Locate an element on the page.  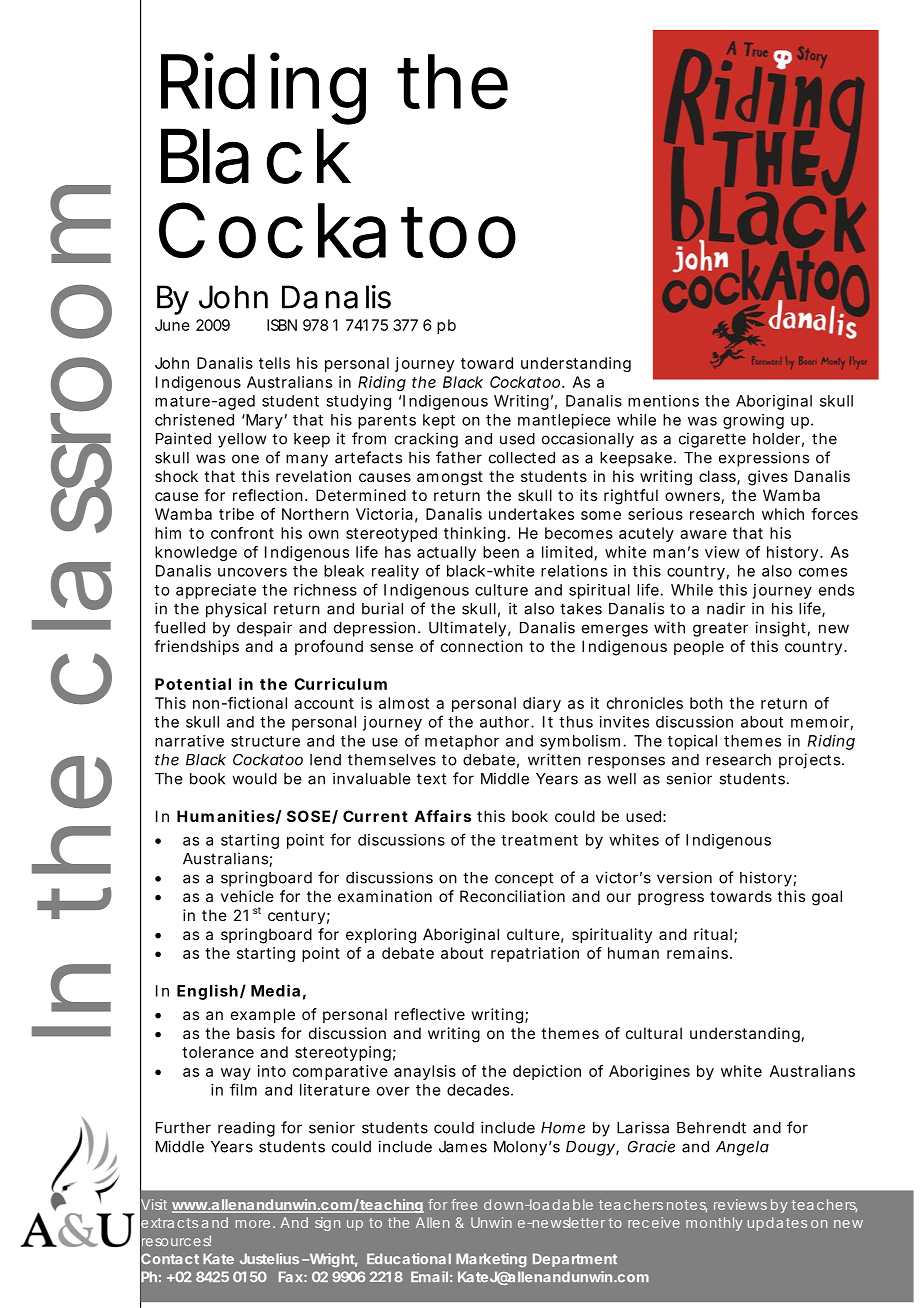
father is located at coordinates (459, 457).
